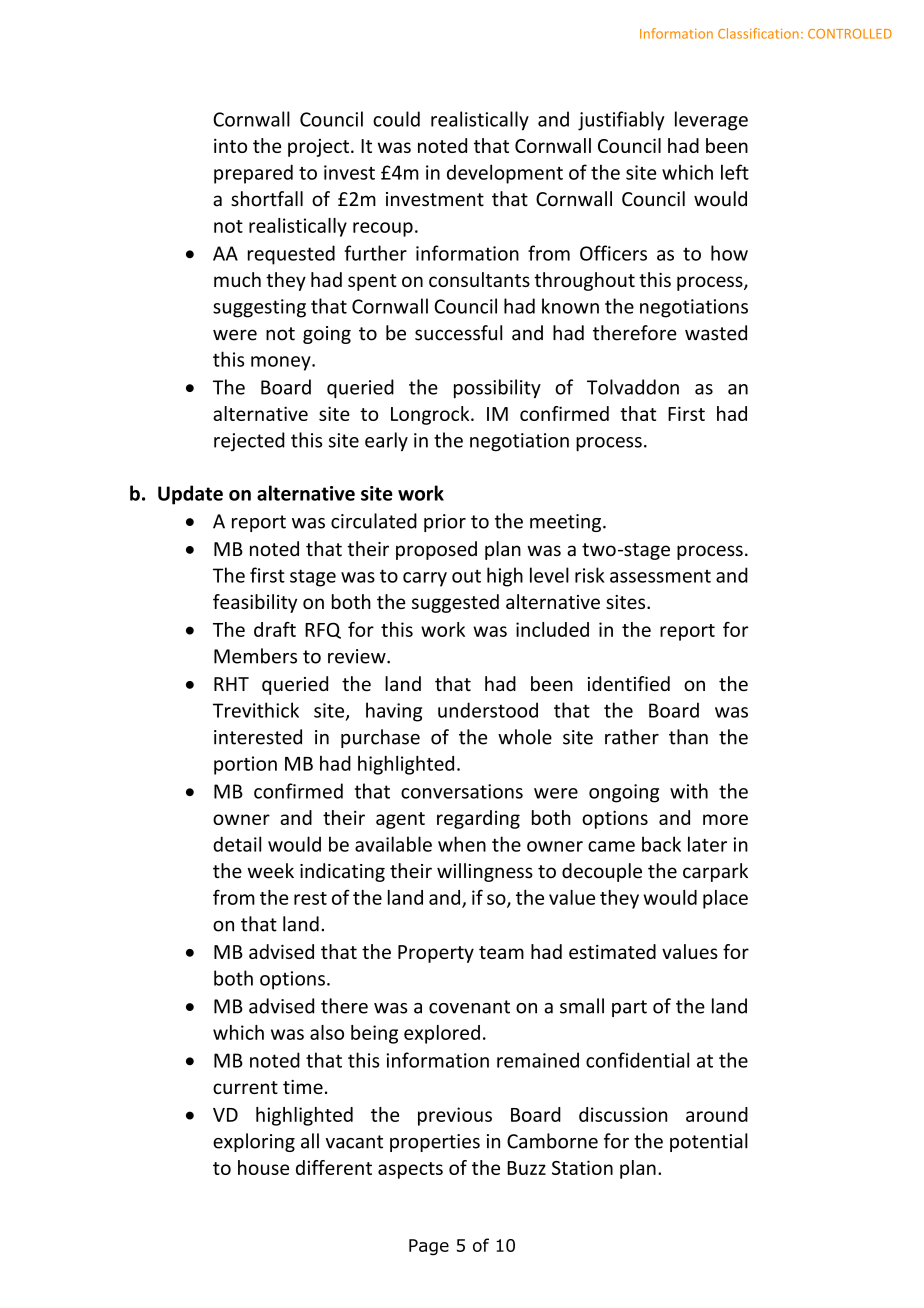  Describe the element at coordinates (230, 145) in the screenshot. I see `into` at that location.
